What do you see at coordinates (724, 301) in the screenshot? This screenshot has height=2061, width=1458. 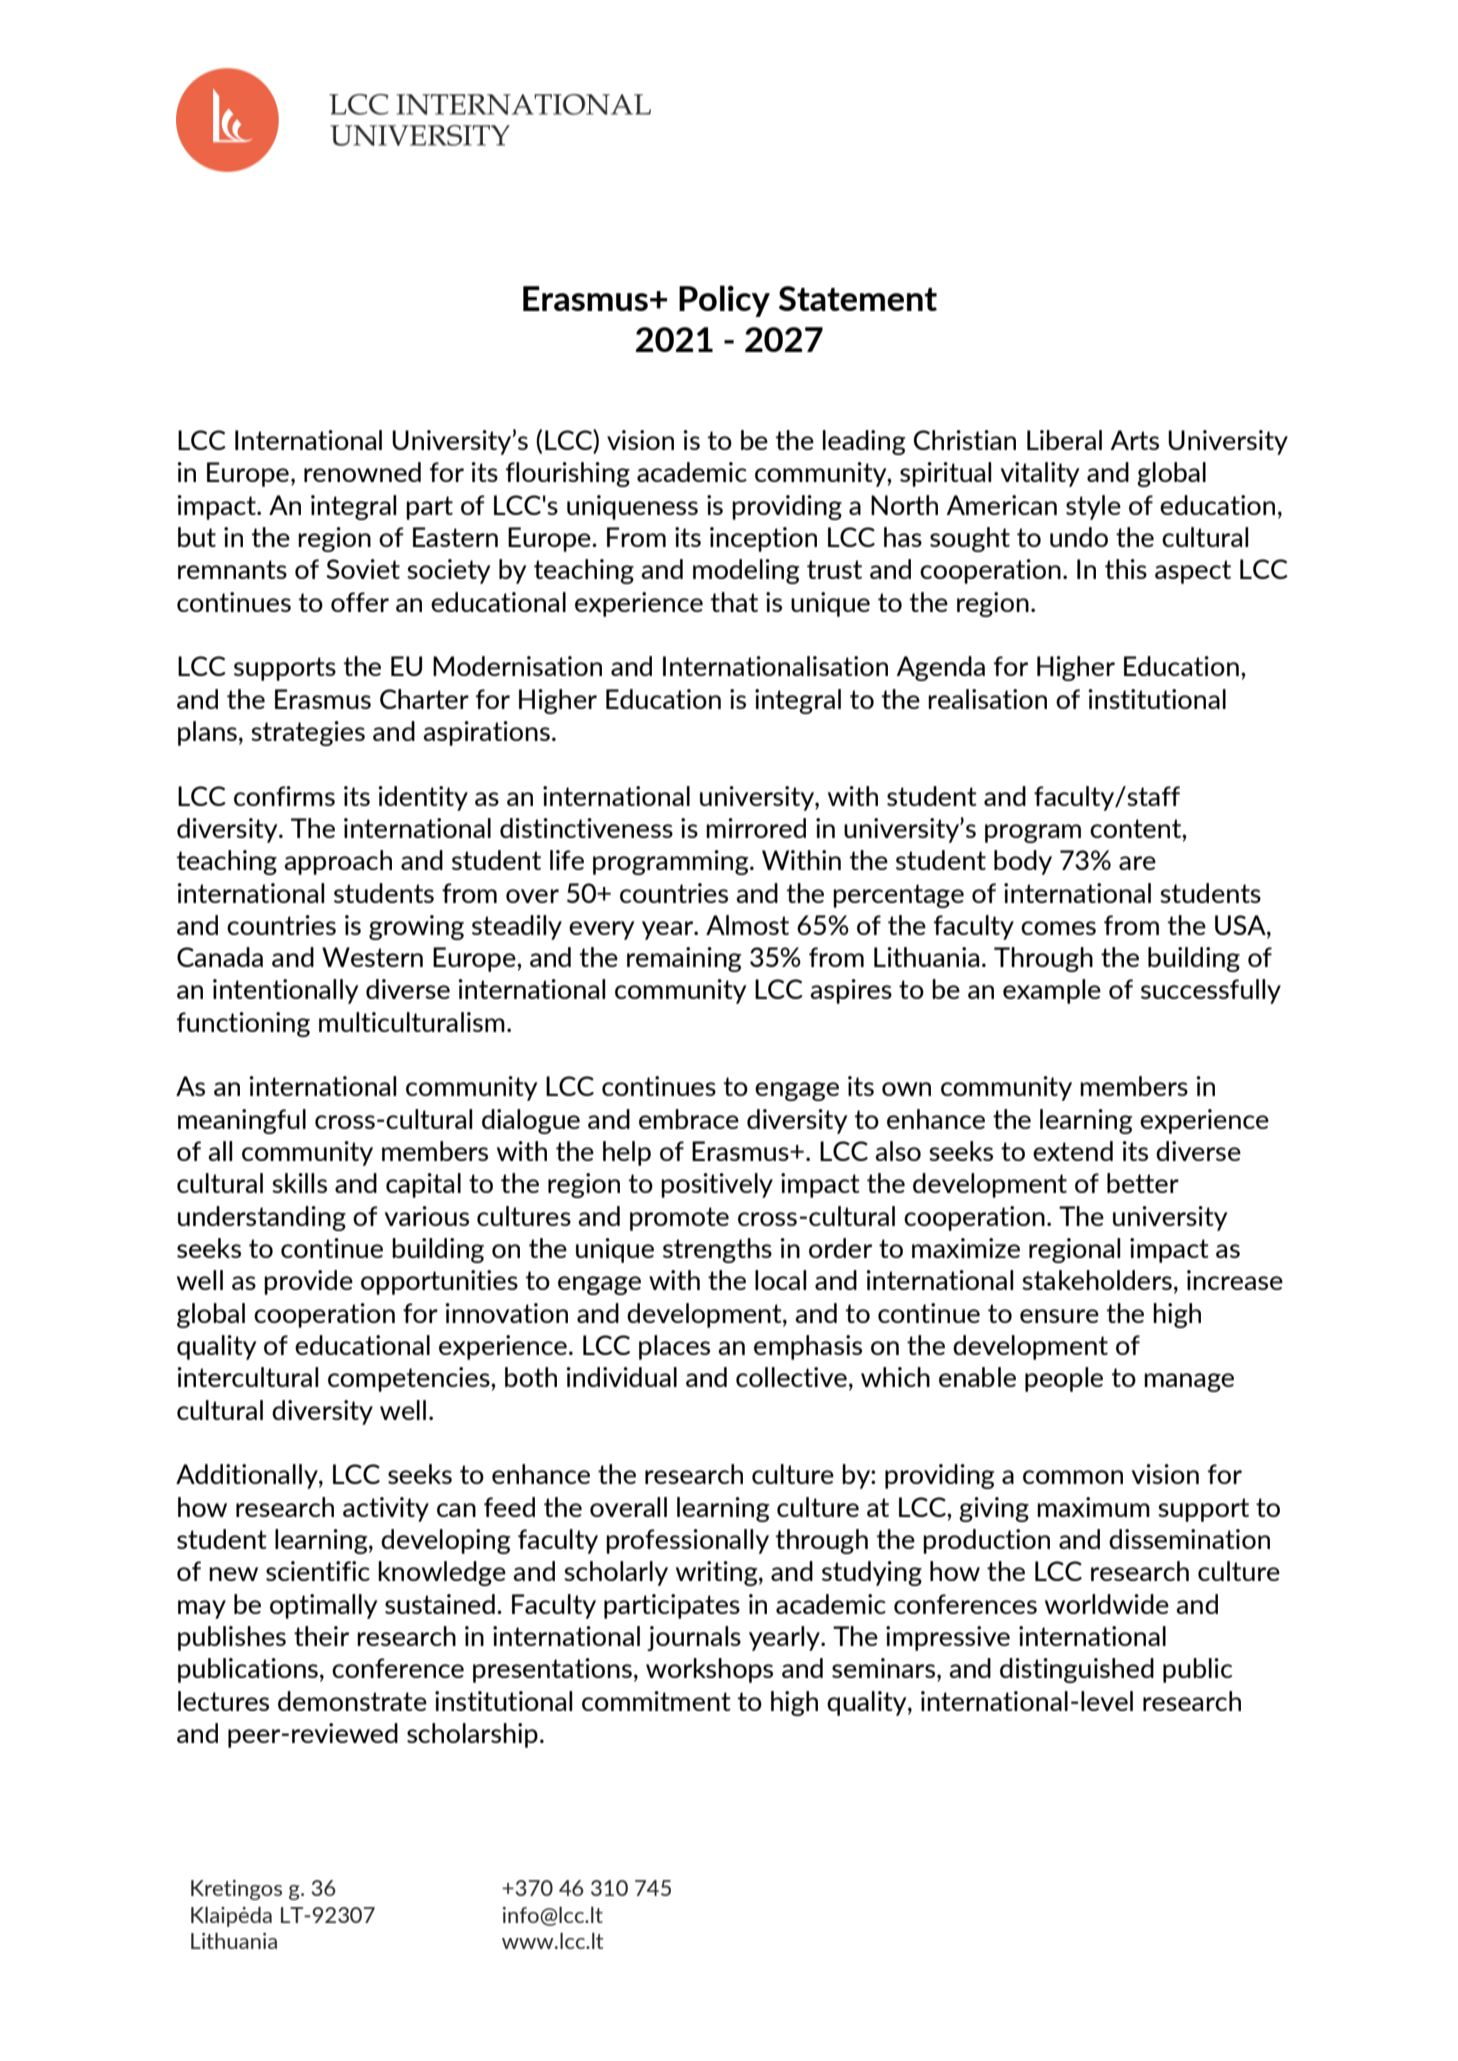 I see `Policy` at bounding box center [724, 301].
